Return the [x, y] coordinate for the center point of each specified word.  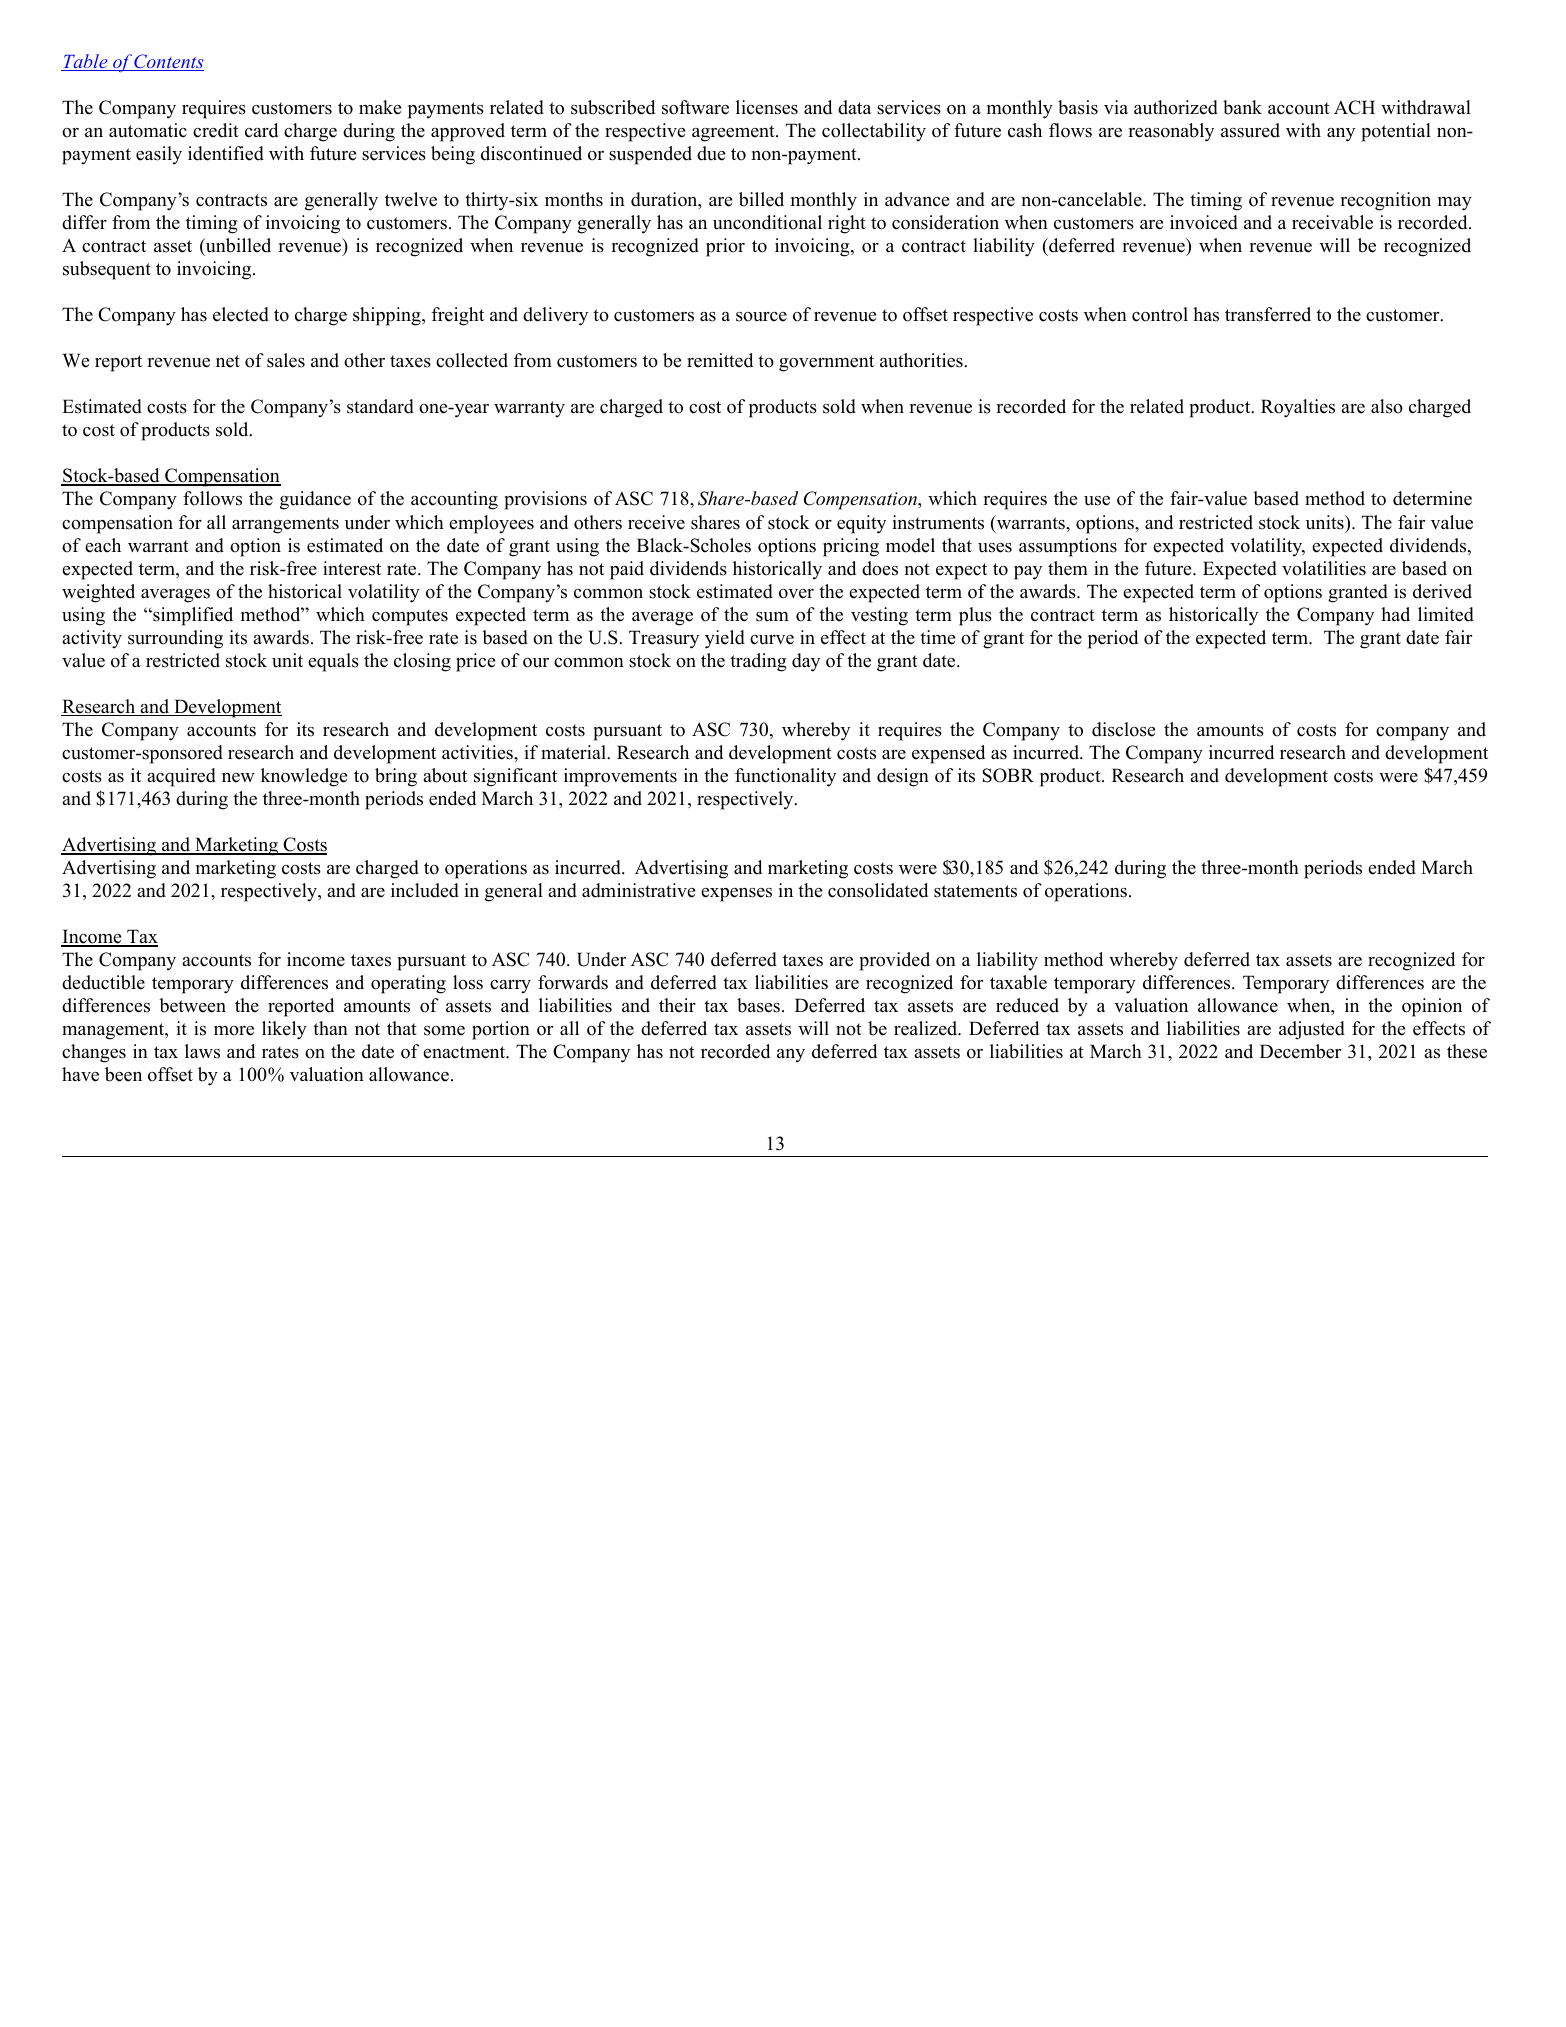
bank [1242, 107]
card [261, 130]
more [234, 1031]
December [1300, 1051]
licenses [767, 107]
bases [758, 1005]
